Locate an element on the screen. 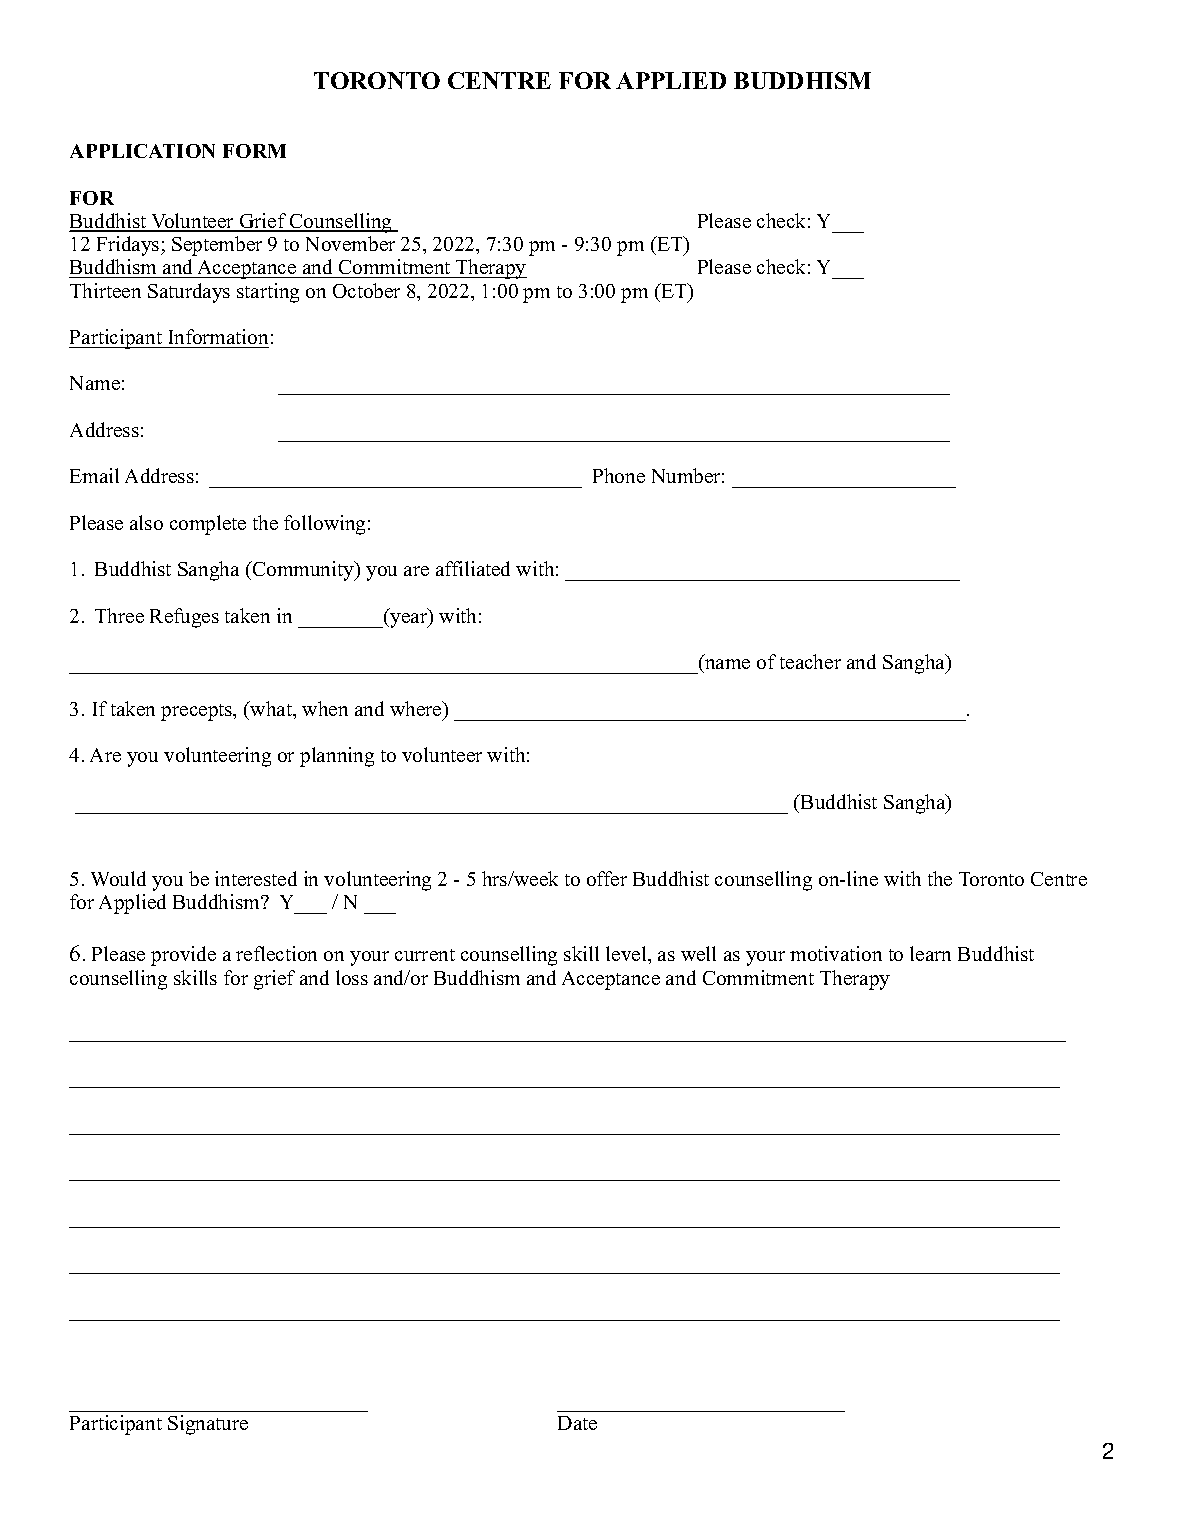 This screenshot has height=1533, width=1185. teacher is located at coordinates (810, 661).
